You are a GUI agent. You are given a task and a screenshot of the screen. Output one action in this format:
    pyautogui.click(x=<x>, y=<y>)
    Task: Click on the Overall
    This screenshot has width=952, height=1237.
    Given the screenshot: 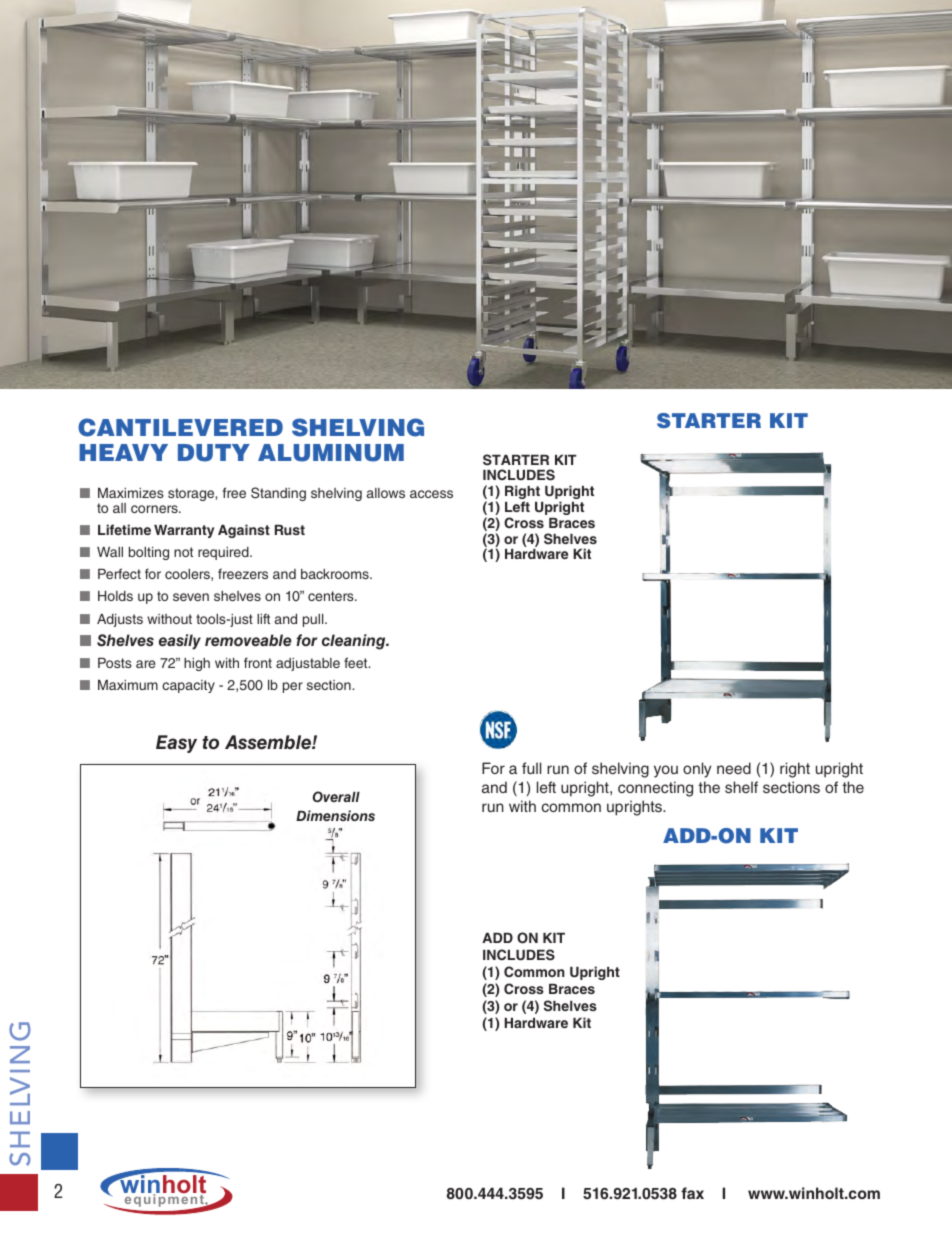 What is the action you would take?
    pyautogui.click(x=336, y=796)
